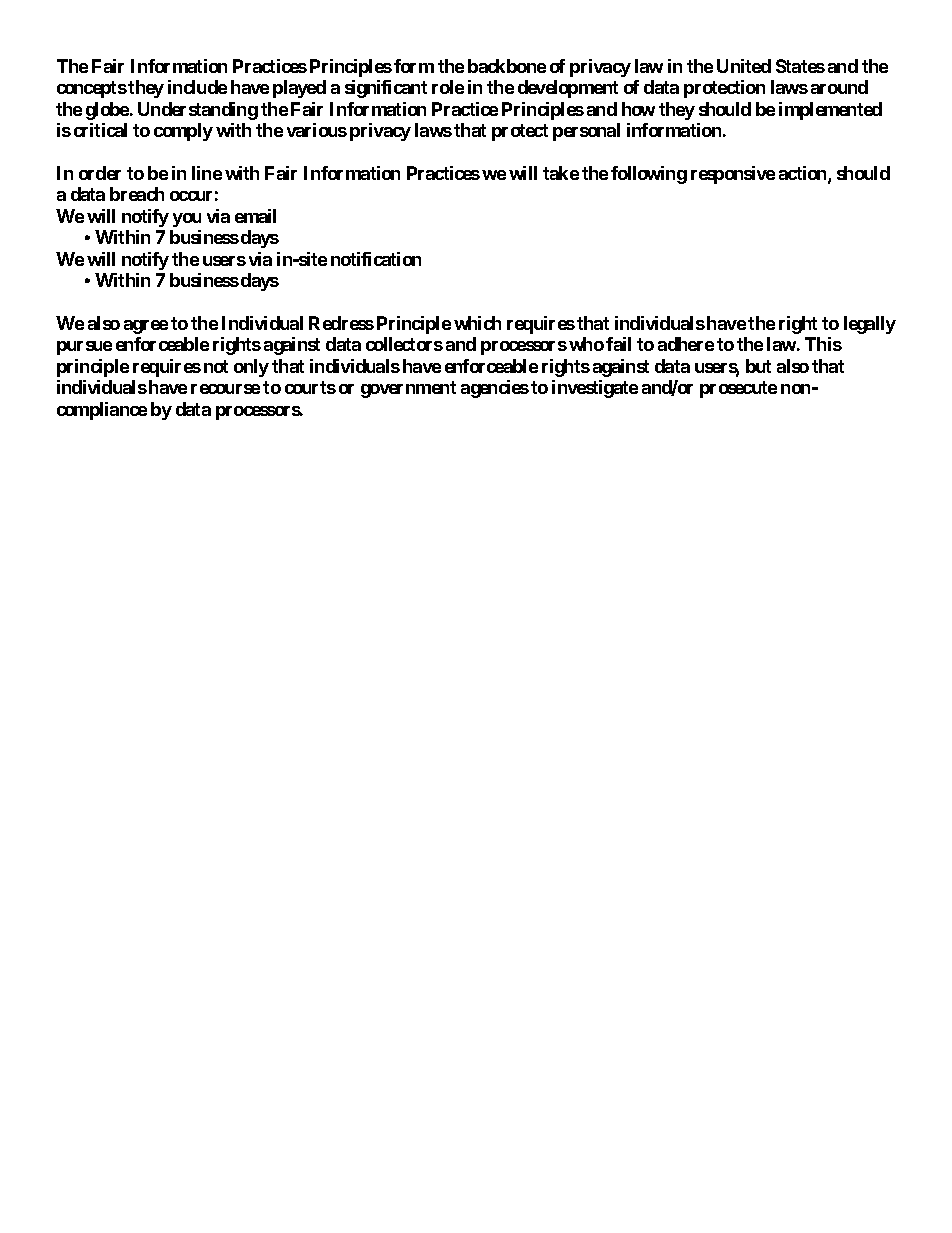 This screenshot has height=1233, width=952. I want to click on notification, so click(376, 259).
